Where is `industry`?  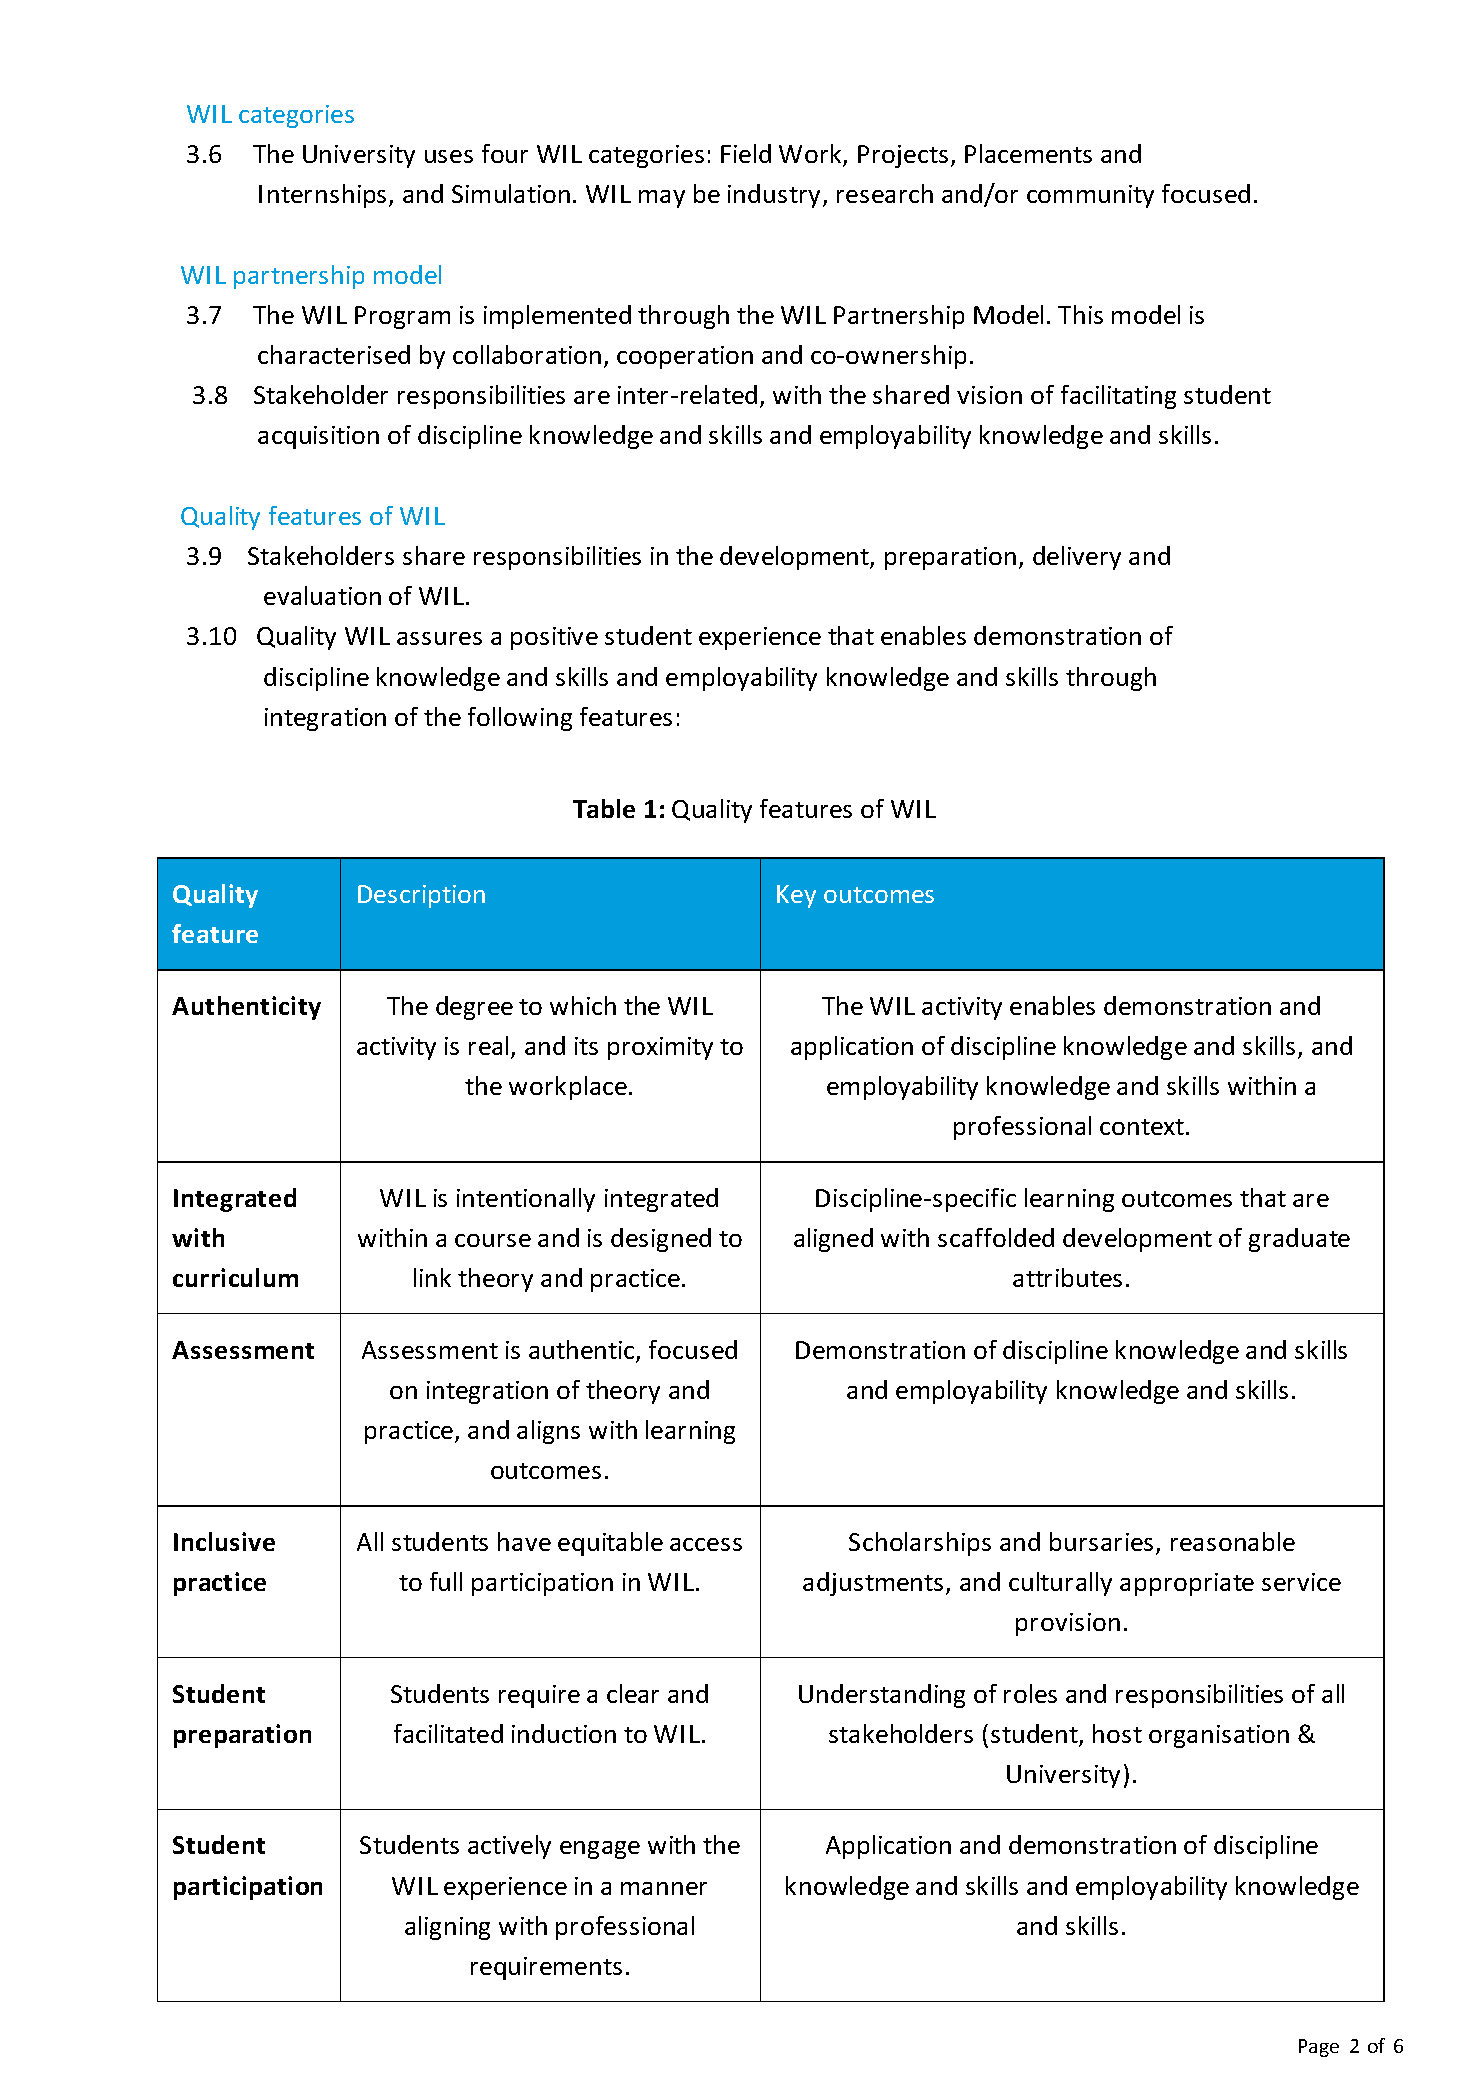
industry is located at coordinates (774, 196).
